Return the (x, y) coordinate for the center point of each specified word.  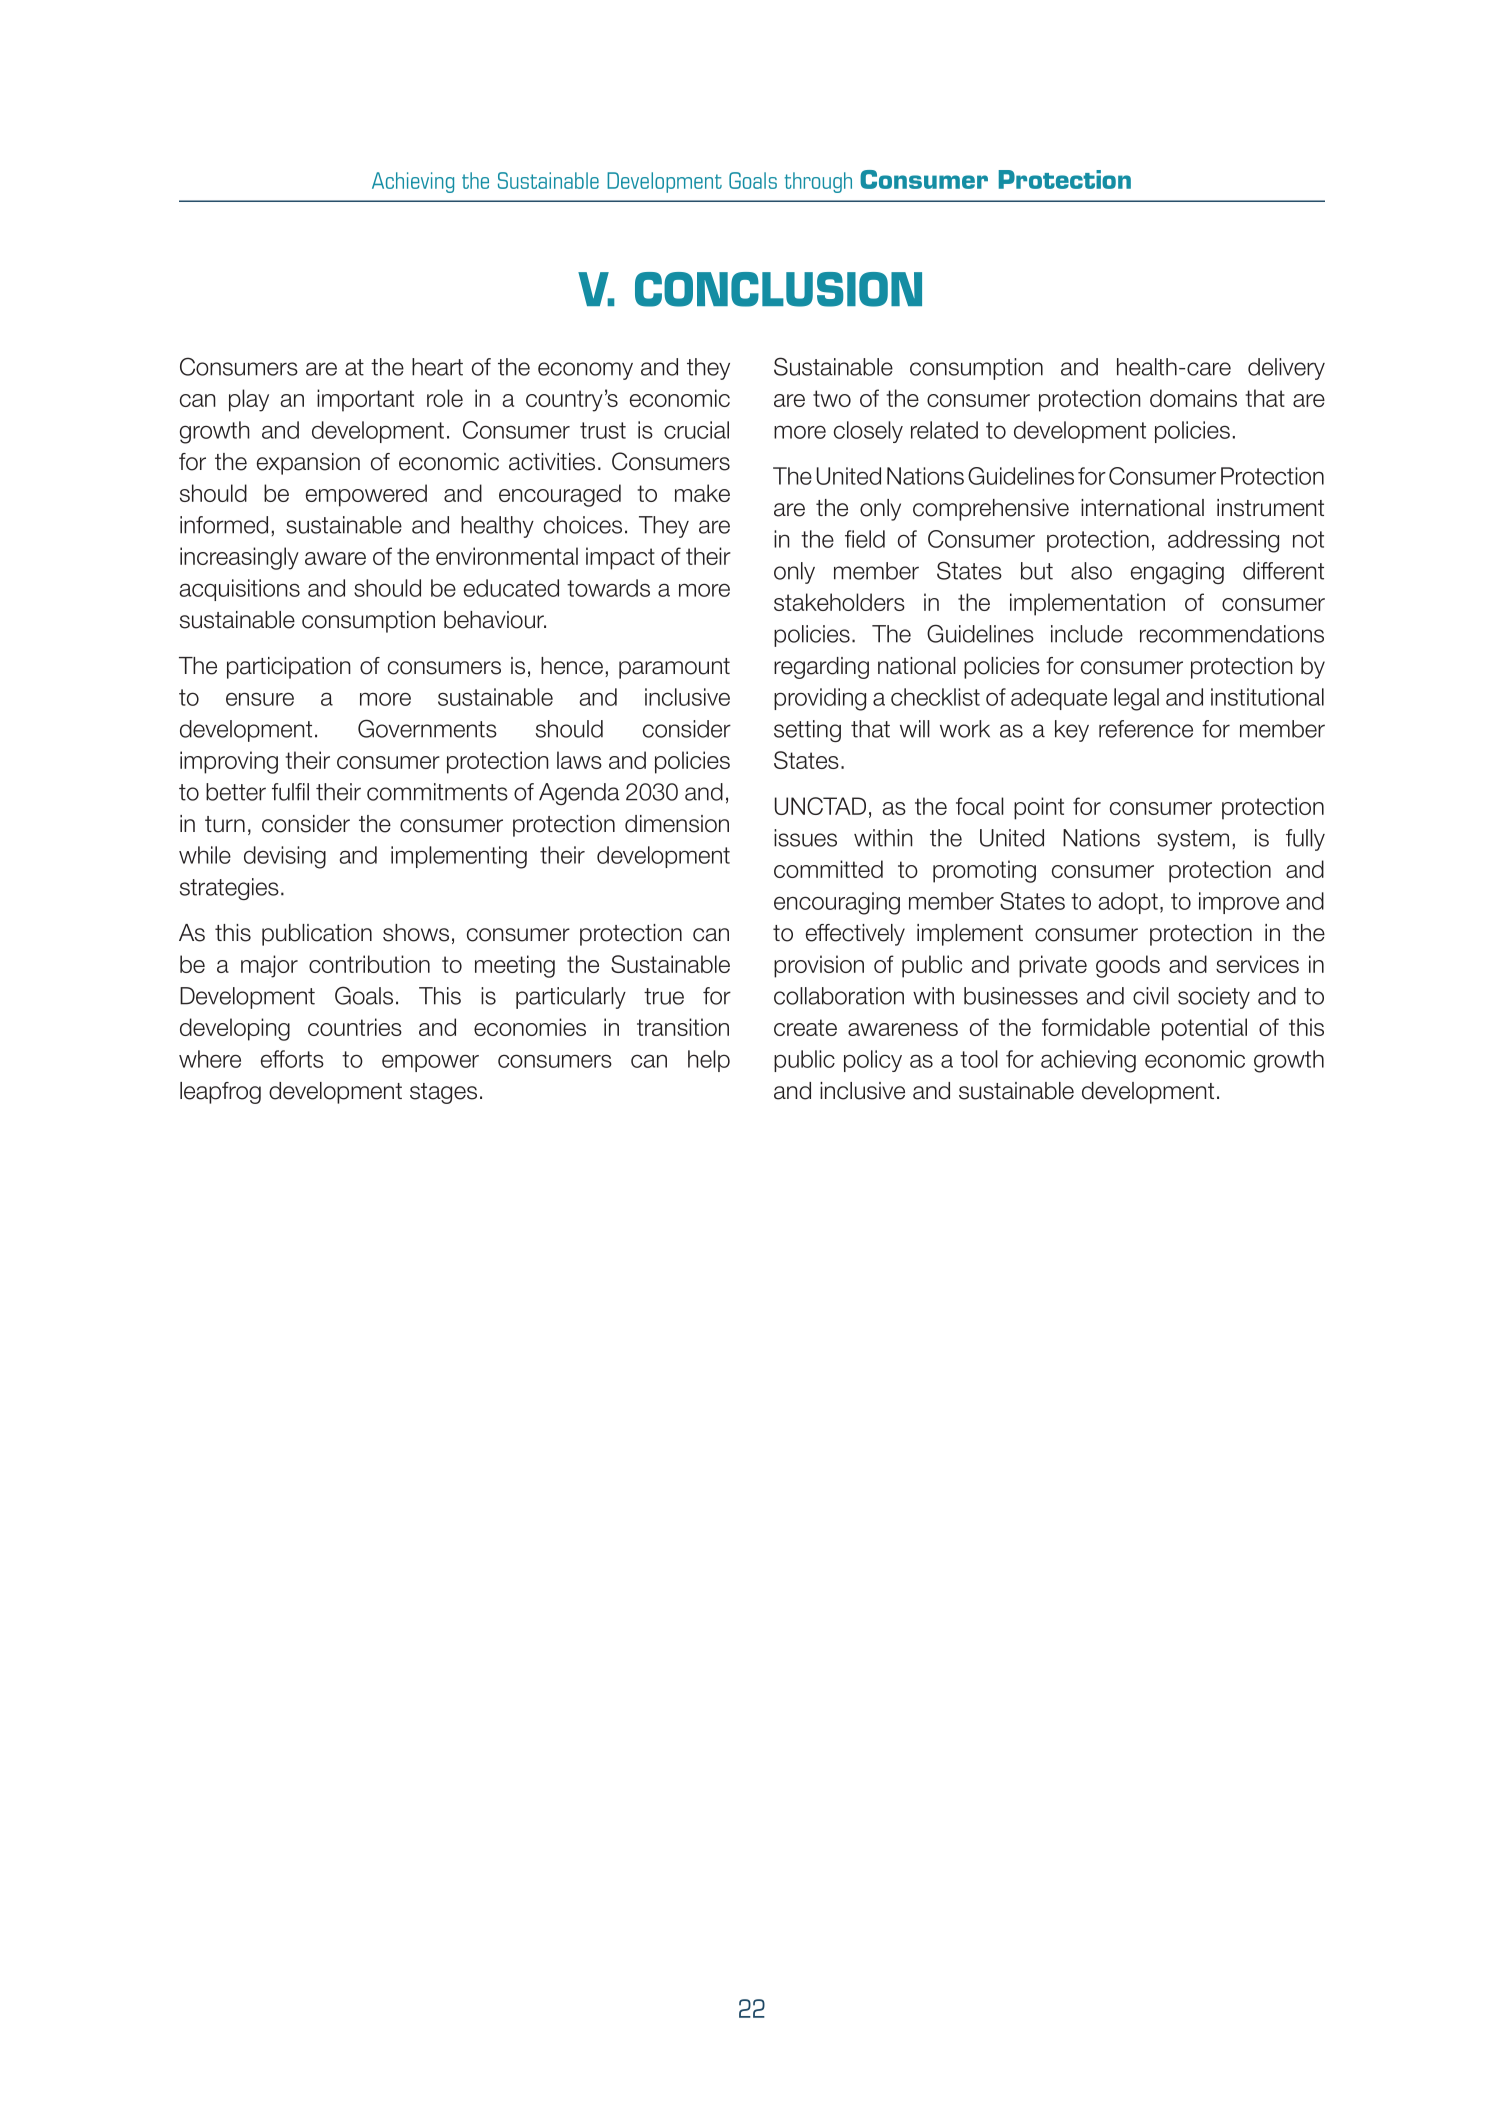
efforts (292, 1059)
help (709, 1061)
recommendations (1232, 634)
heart (437, 367)
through (818, 182)
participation (289, 668)
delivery (1286, 369)
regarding (821, 668)
